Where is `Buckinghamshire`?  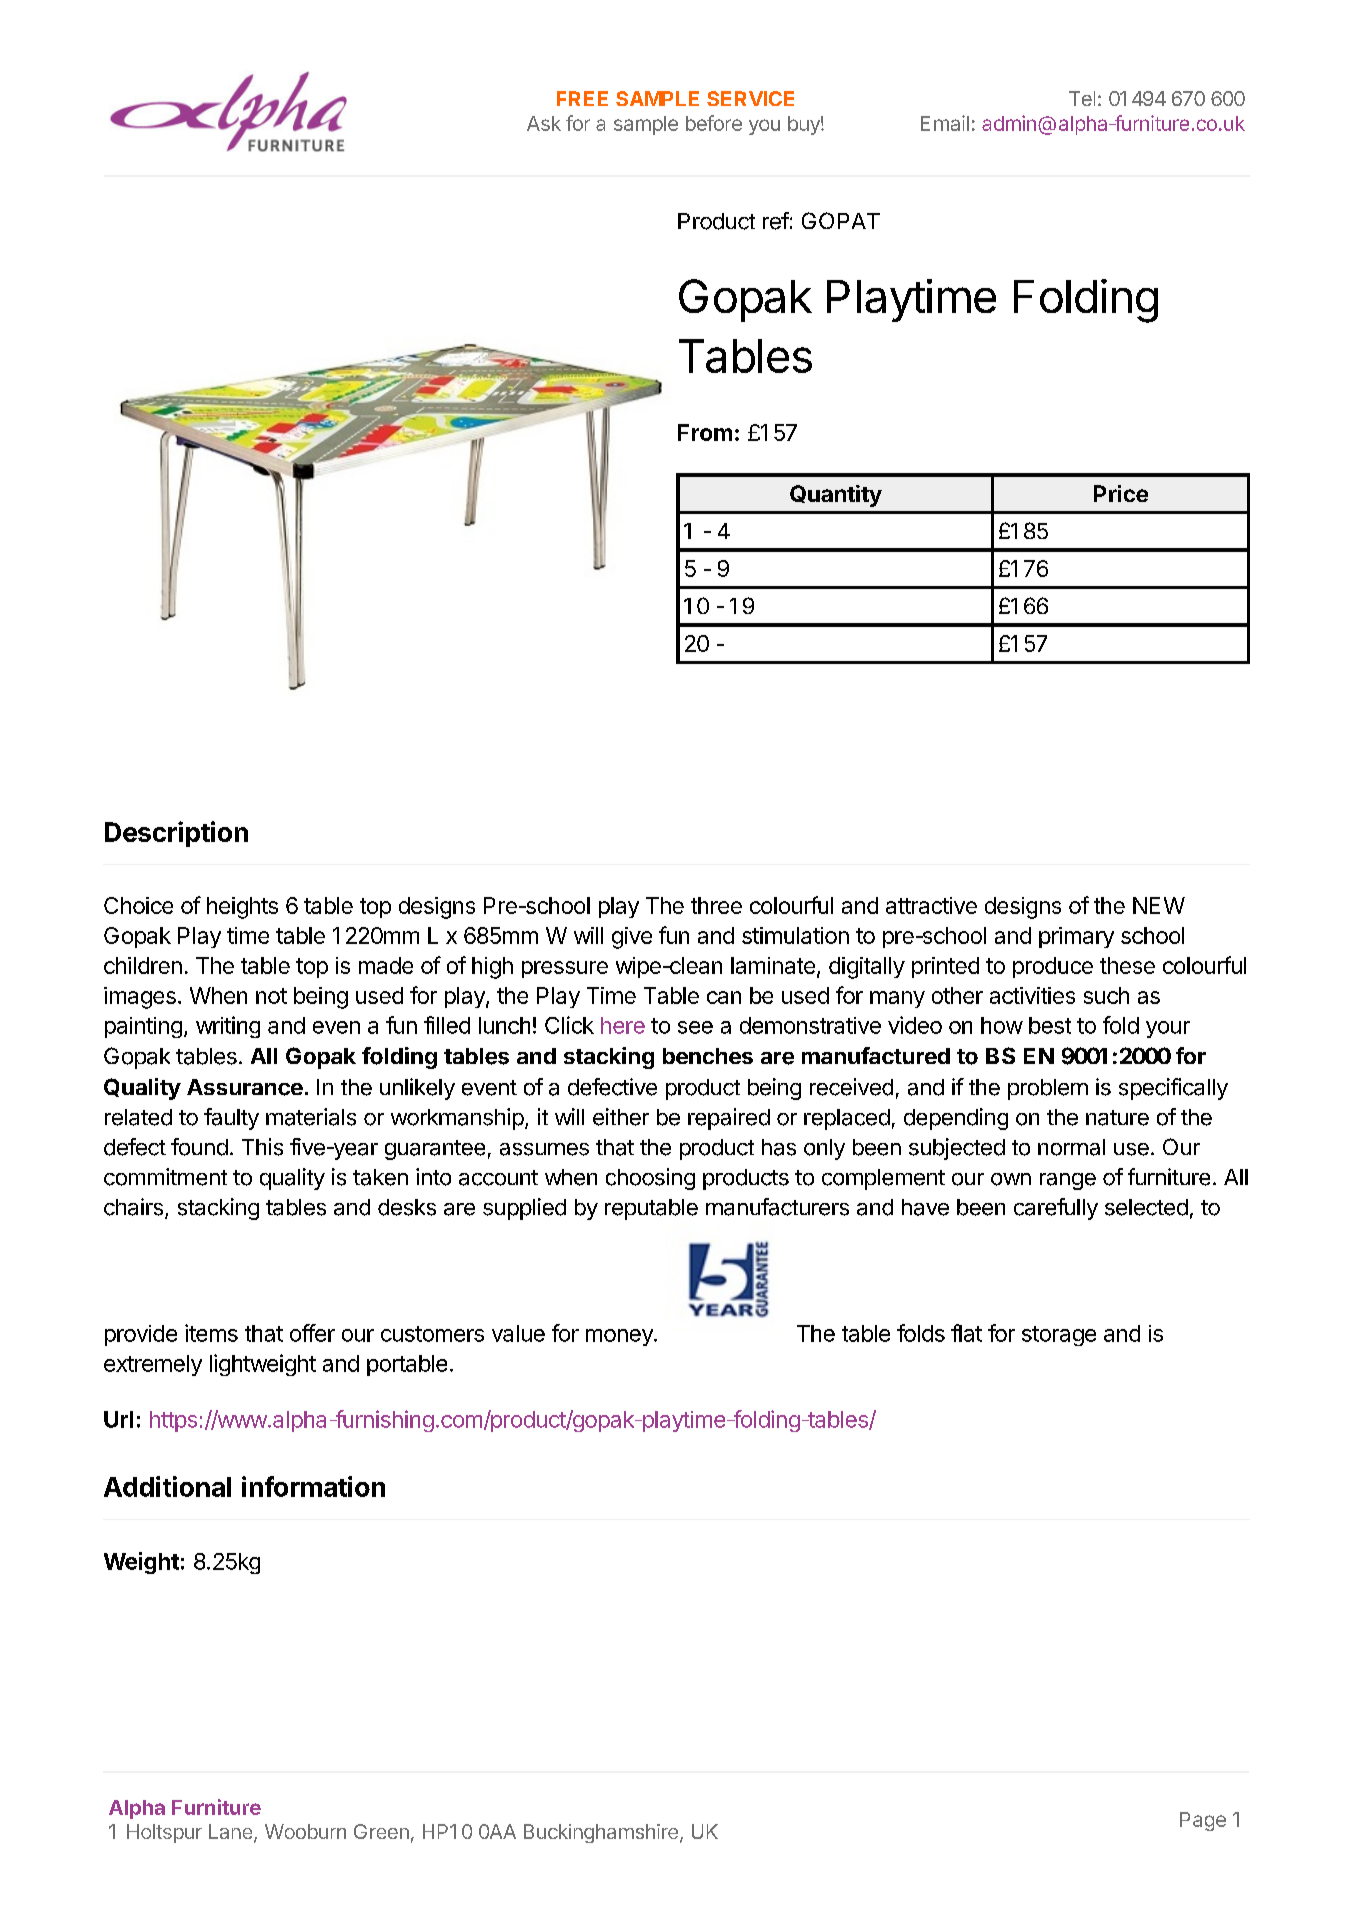 Buckinghamshire is located at coordinates (601, 1833).
